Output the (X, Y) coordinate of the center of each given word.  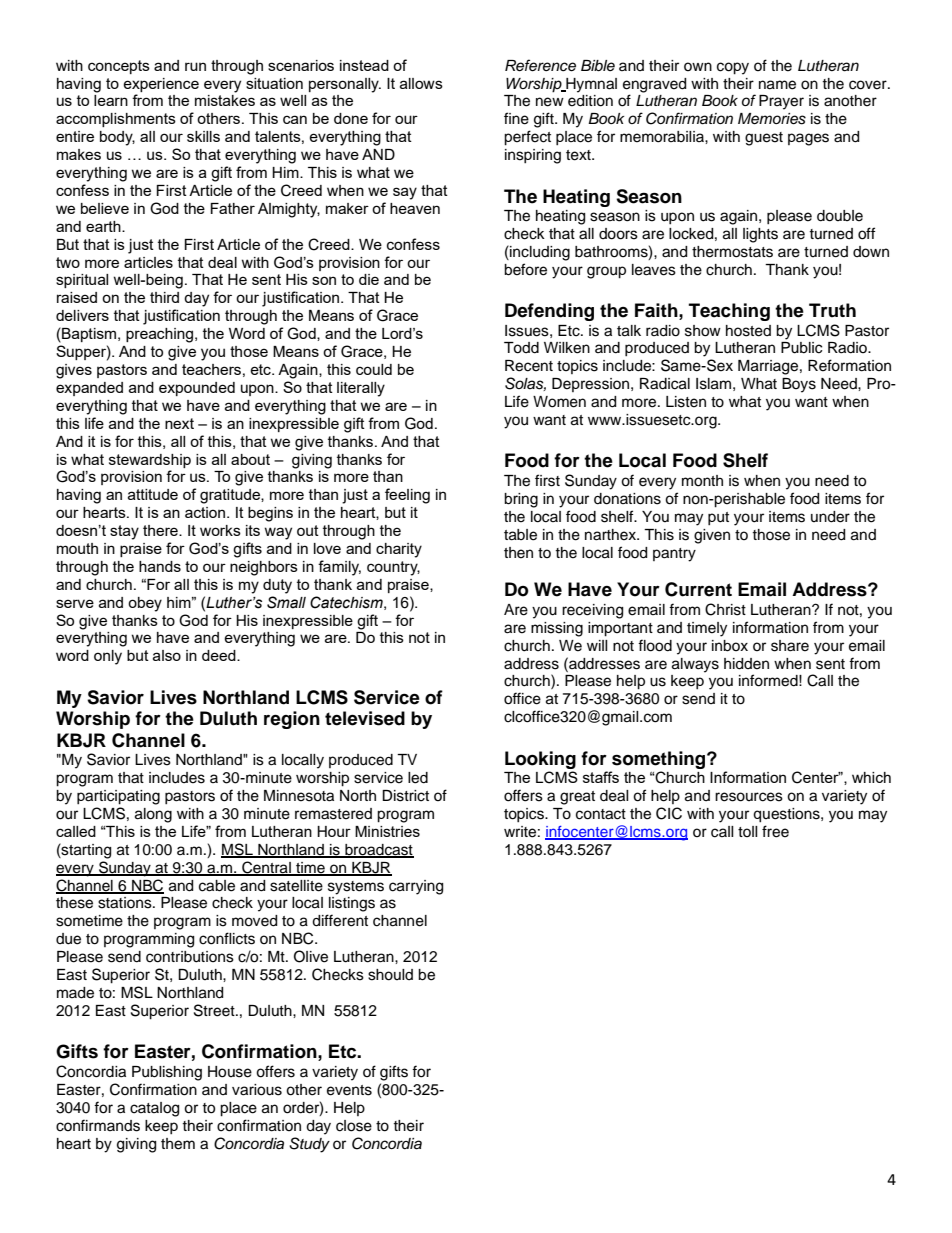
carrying (416, 887)
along (153, 815)
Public (801, 348)
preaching (161, 335)
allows (421, 83)
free (775, 831)
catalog (154, 1109)
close (354, 1126)
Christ (725, 609)
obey (145, 604)
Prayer (781, 102)
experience (161, 85)
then (518, 553)
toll (748, 831)
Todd (521, 348)
